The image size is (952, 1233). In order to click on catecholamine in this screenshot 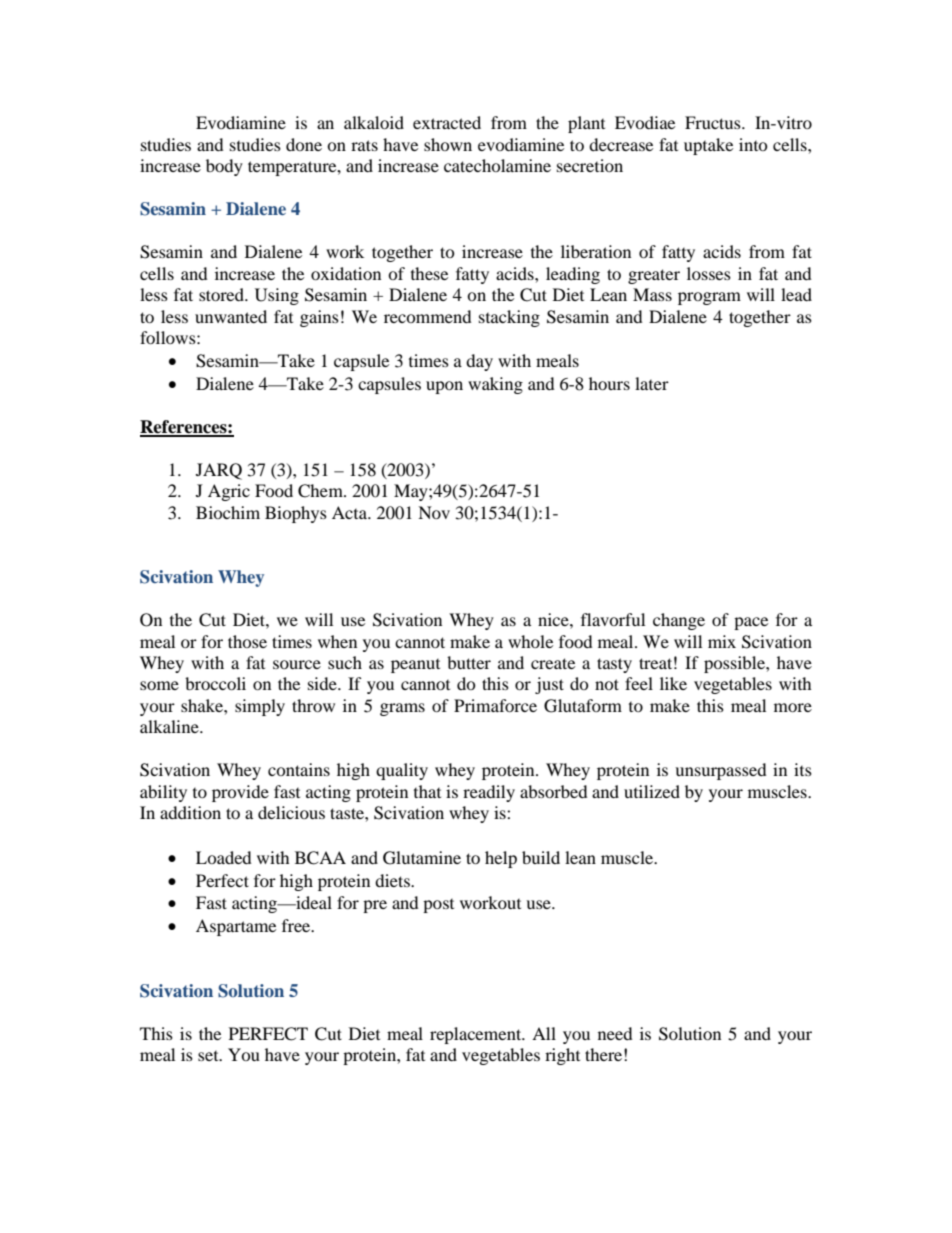, I will do `click(497, 165)`.
